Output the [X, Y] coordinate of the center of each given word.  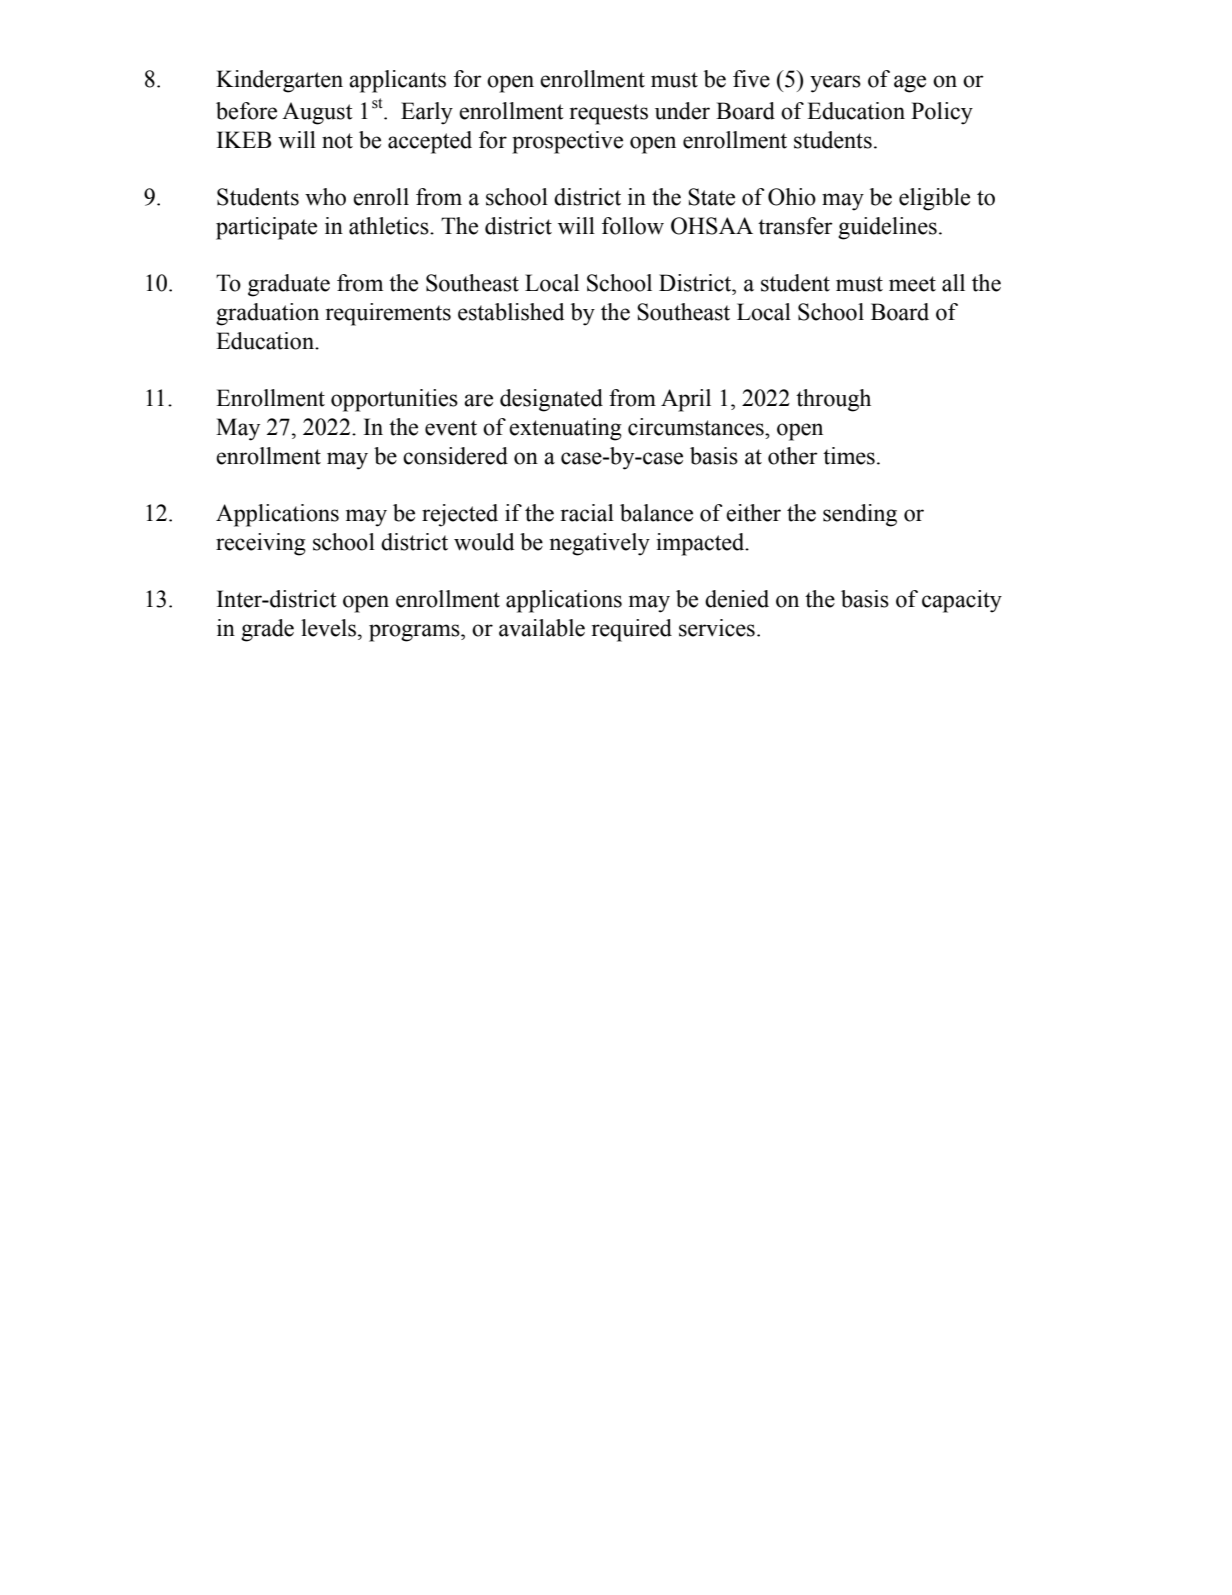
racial [587, 513]
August [317, 113]
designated [551, 400]
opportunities [394, 400]
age [910, 84]
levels [330, 628]
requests [609, 114]
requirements [388, 314]
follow [633, 226]
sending [860, 515]
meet [912, 284]
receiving [261, 544]
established [511, 312]
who [325, 197]
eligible [934, 199]
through [833, 400]
